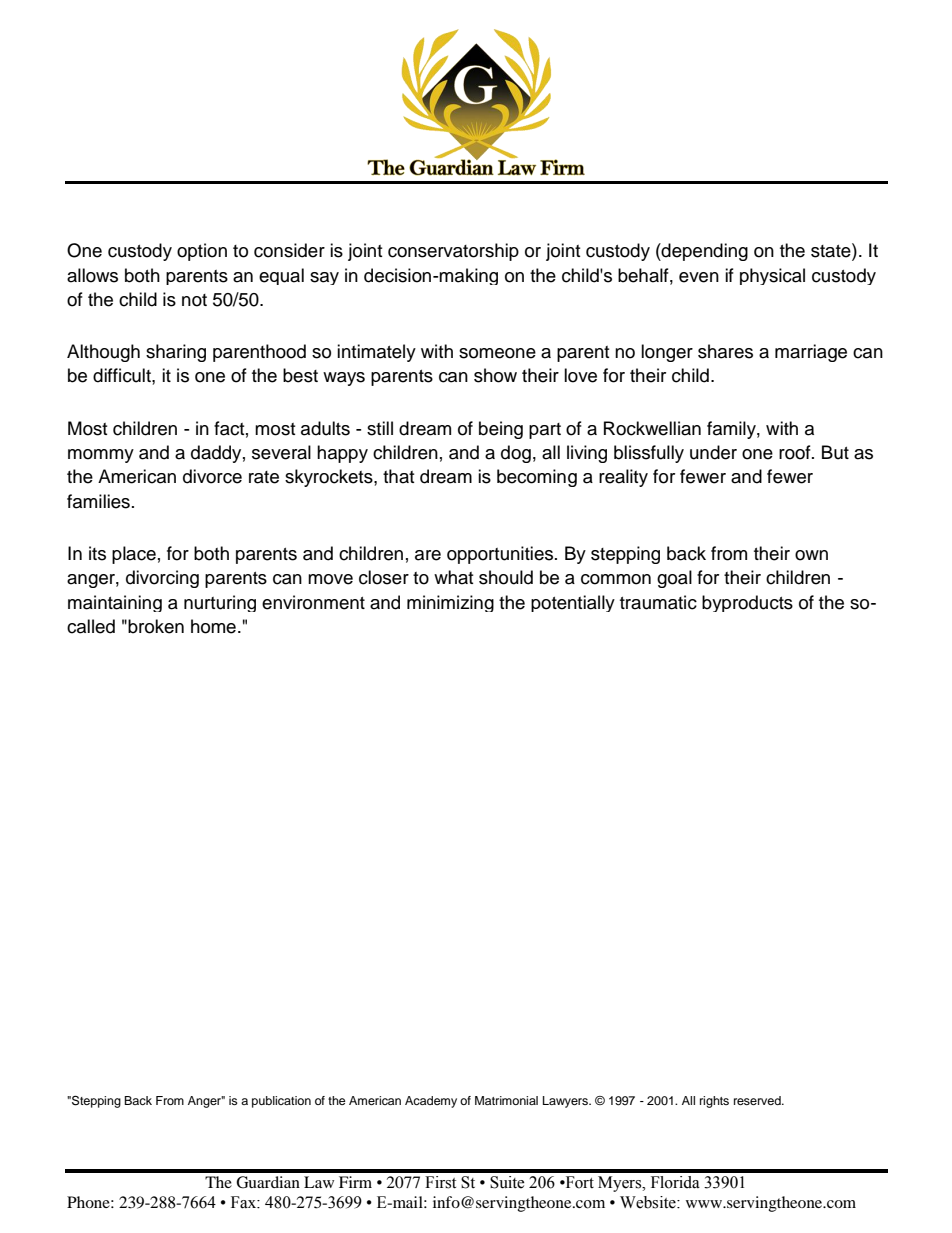  Describe the element at coordinates (747, 603) in the screenshot. I see `byproducts` at that location.
